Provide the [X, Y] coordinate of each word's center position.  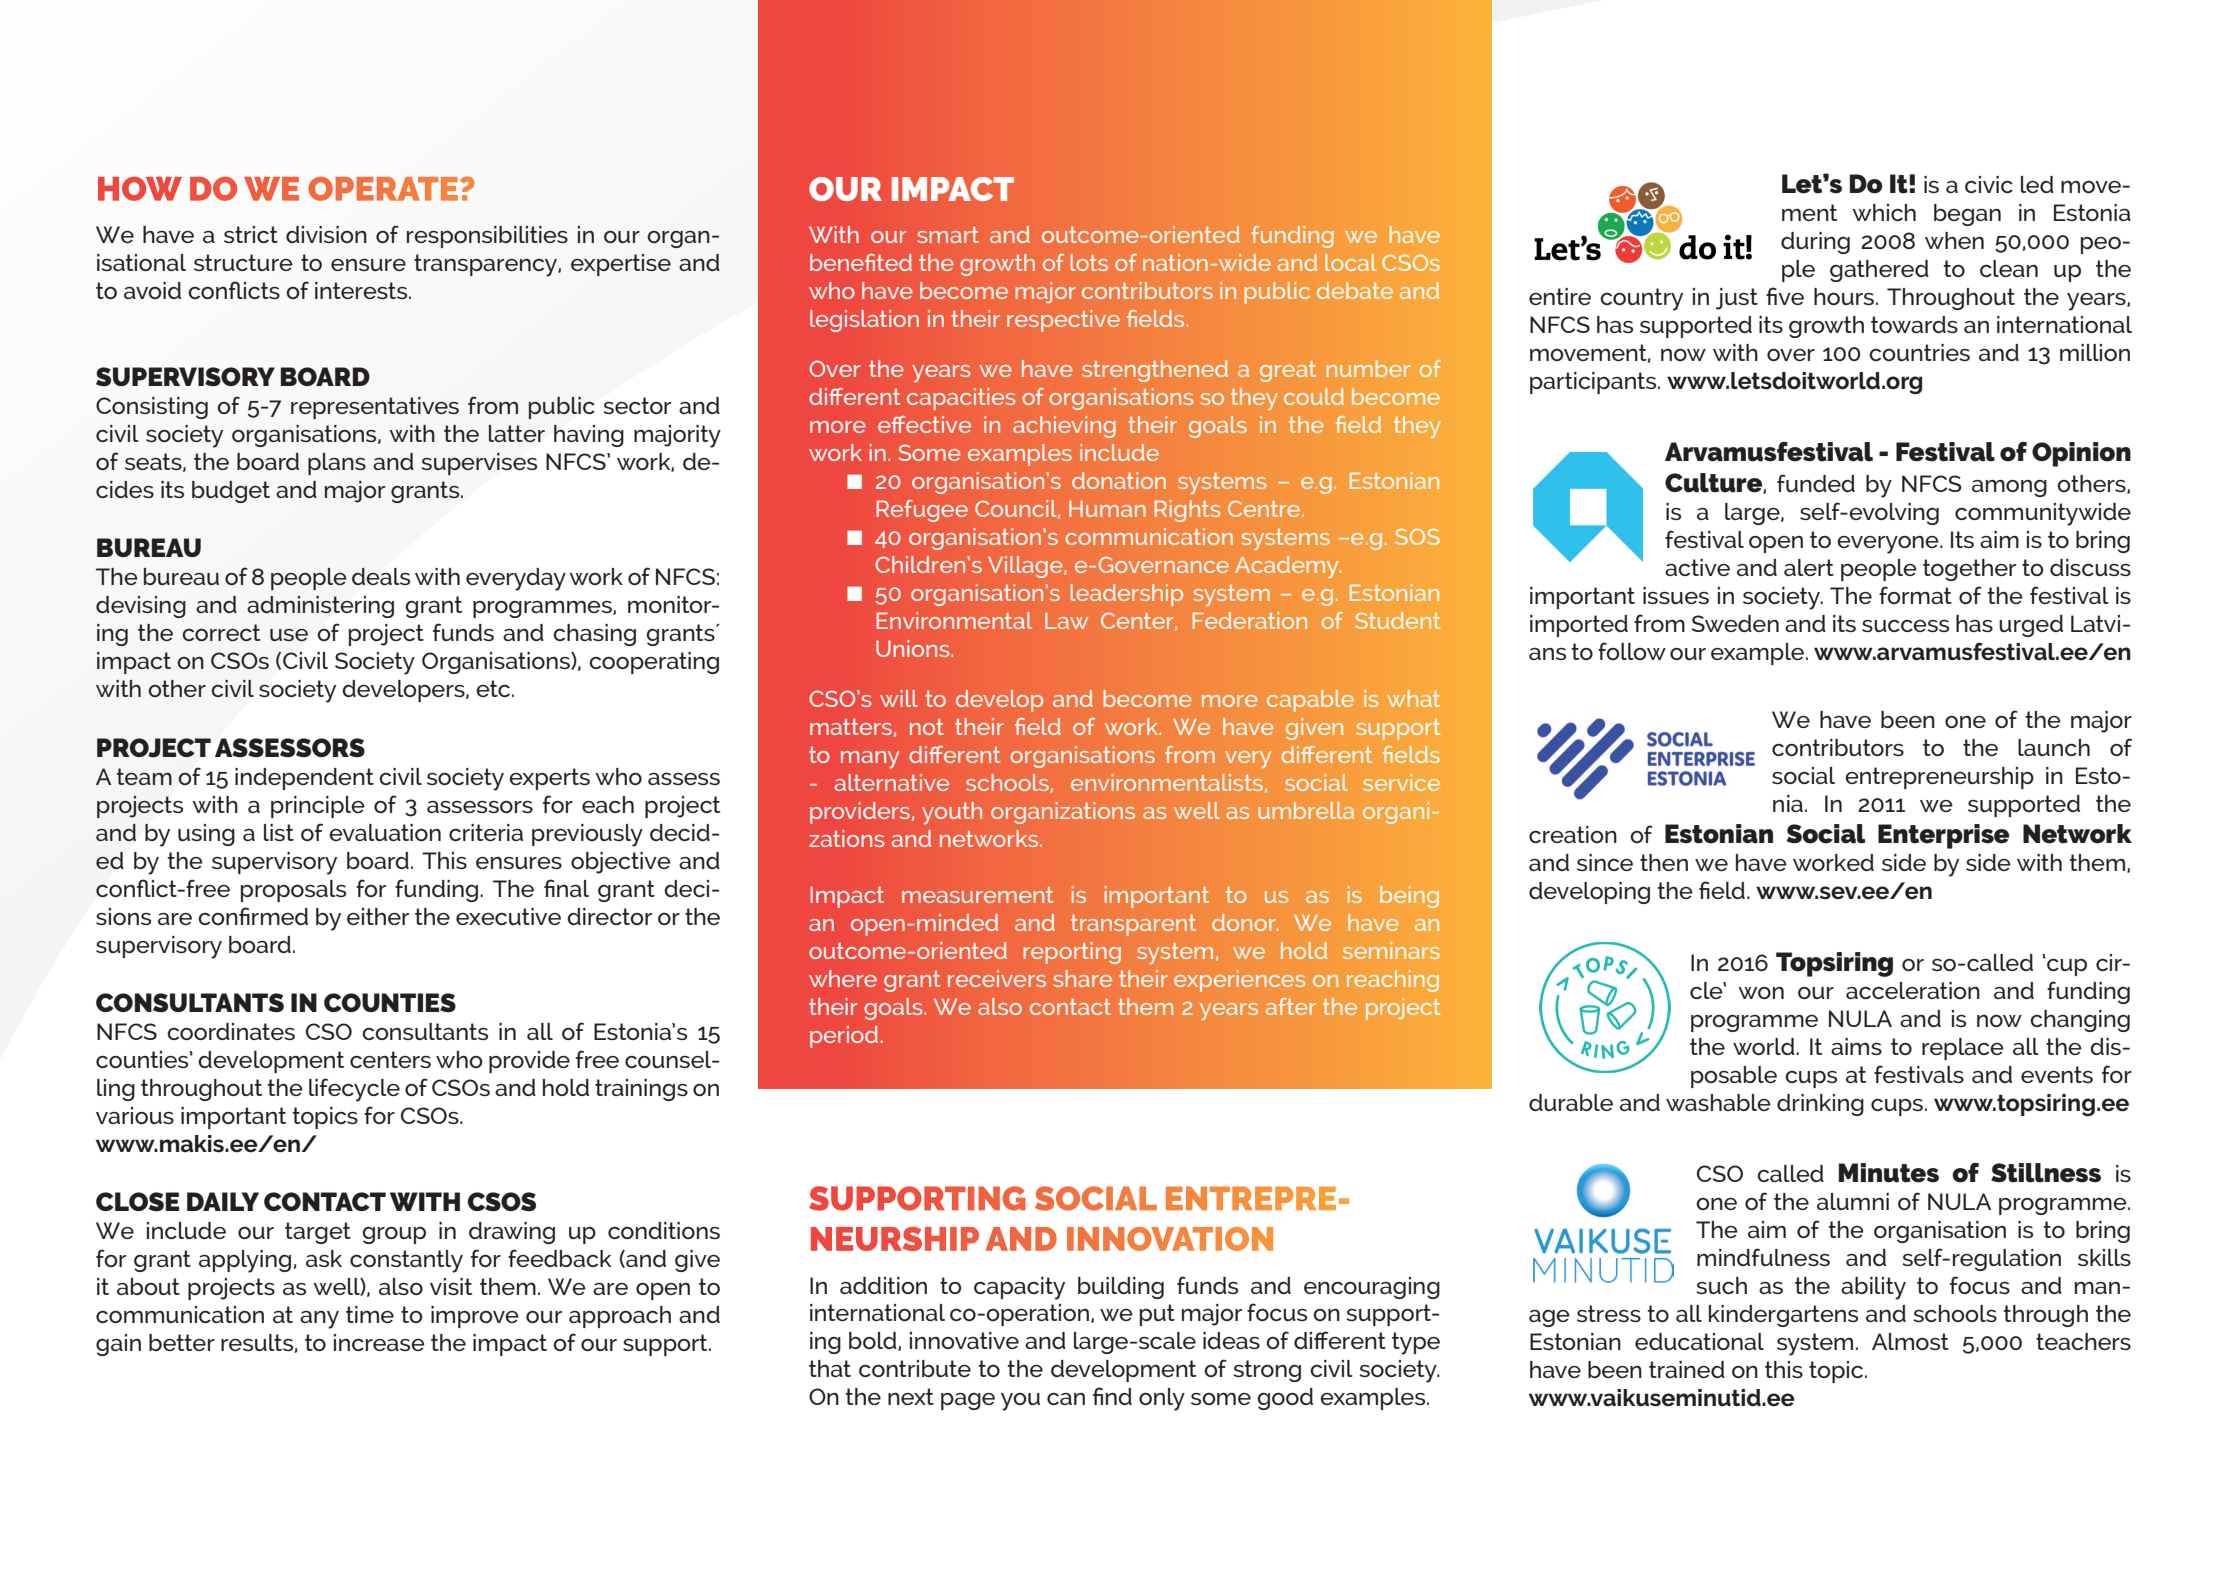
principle [318, 807]
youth [952, 813]
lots [1089, 262]
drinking [1820, 1105]
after [1291, 1006]
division [326, 234]
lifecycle [354, 1090]
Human [1107, 509]
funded [1816, 483]
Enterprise [1943, 836]
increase [379, 1342]
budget [231, 492]
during [1815, 243]
